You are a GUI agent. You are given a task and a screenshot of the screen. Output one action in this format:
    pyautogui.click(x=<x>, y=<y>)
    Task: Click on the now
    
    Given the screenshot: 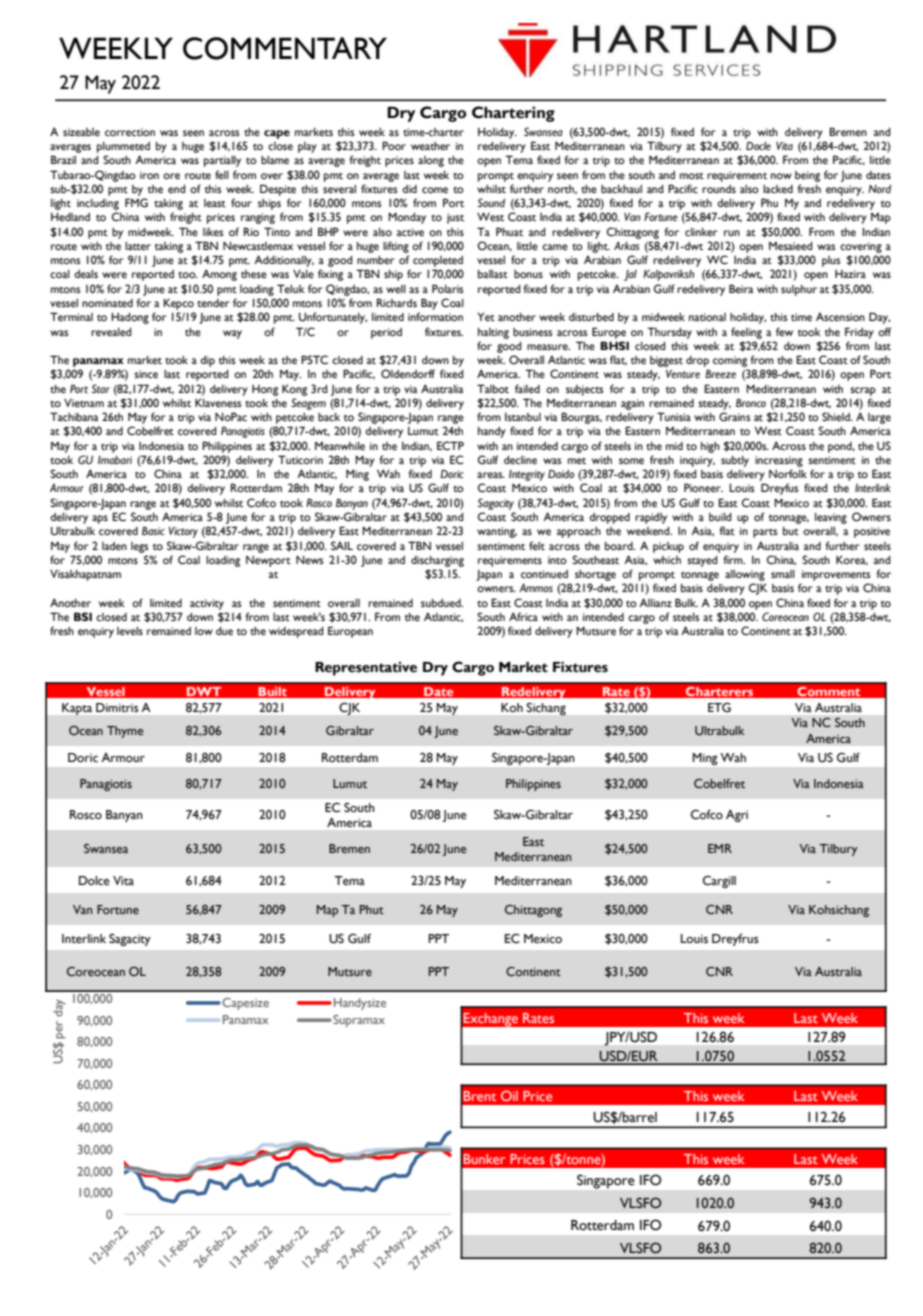 What is the action you would take?
    pyautogui.click(x=781, y=176)
